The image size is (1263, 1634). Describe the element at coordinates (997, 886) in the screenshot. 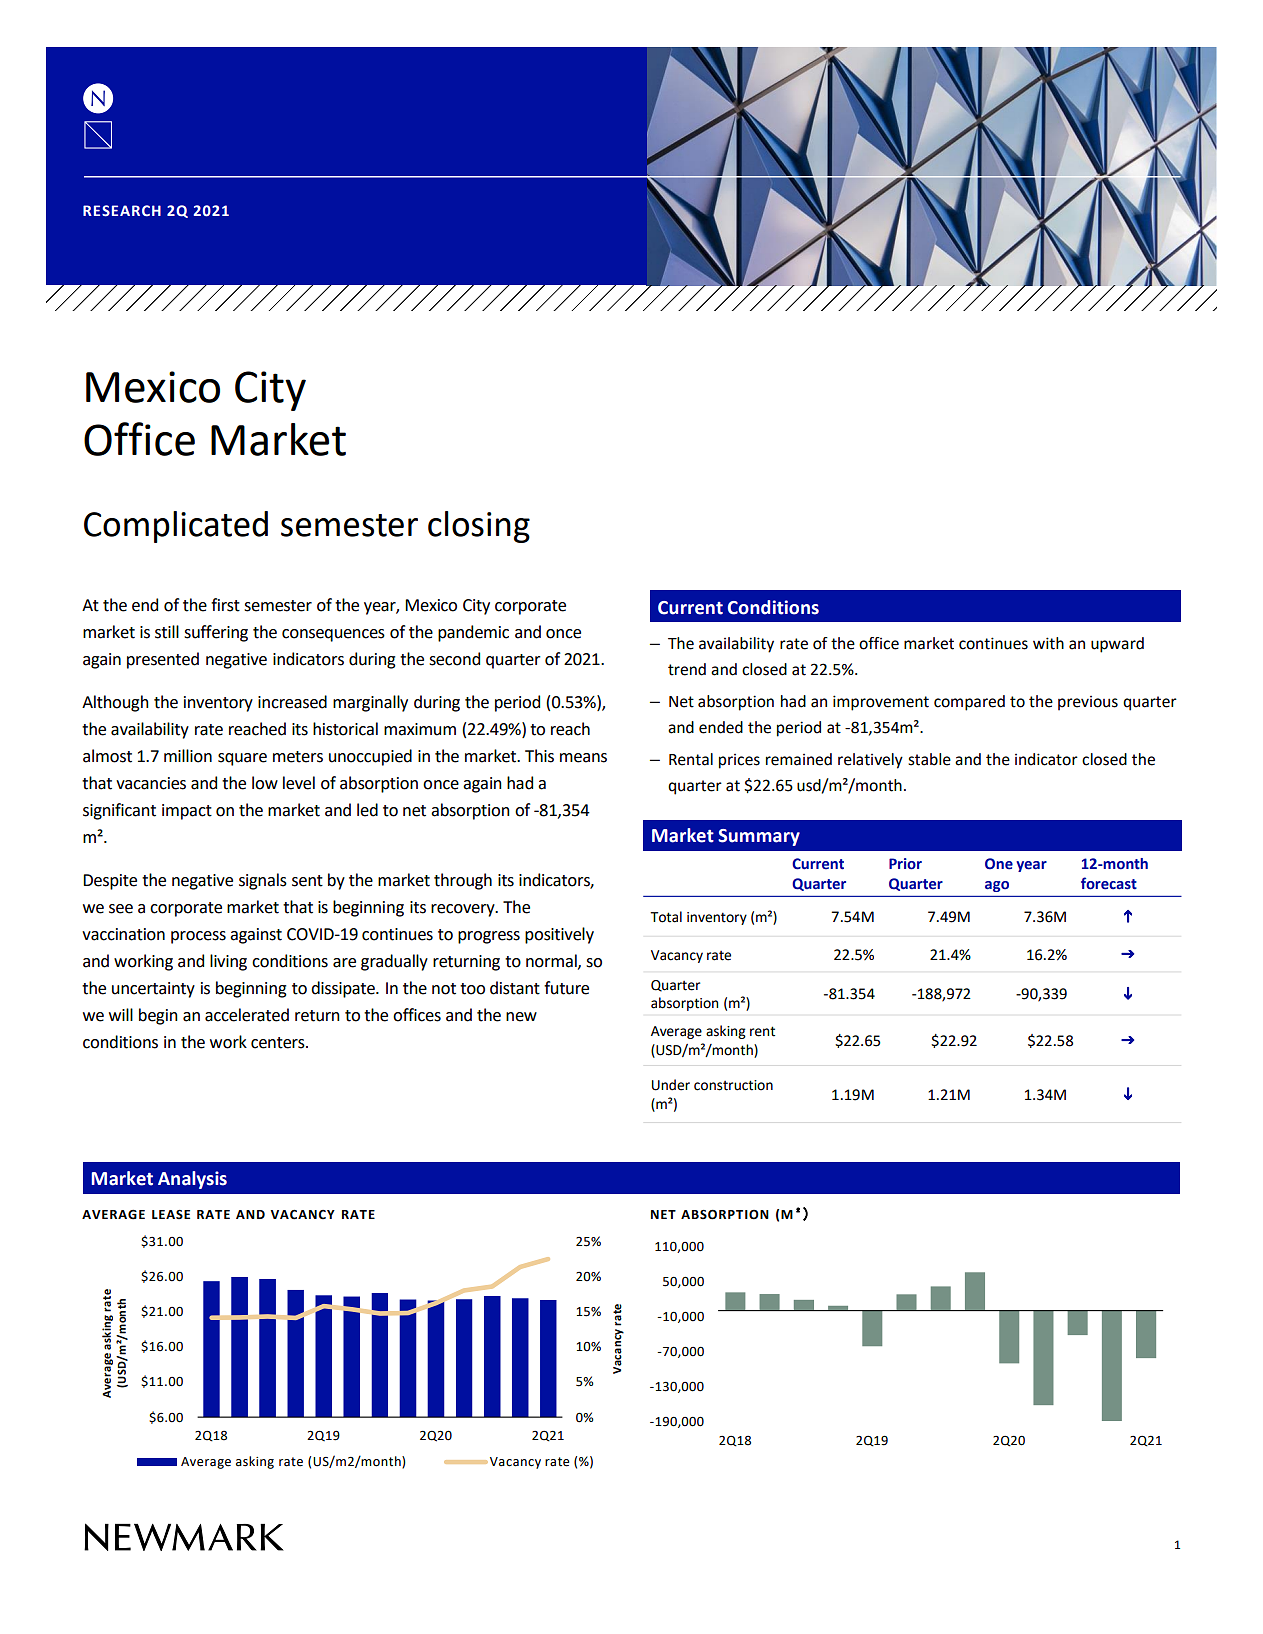

I see `ago` at that location.
